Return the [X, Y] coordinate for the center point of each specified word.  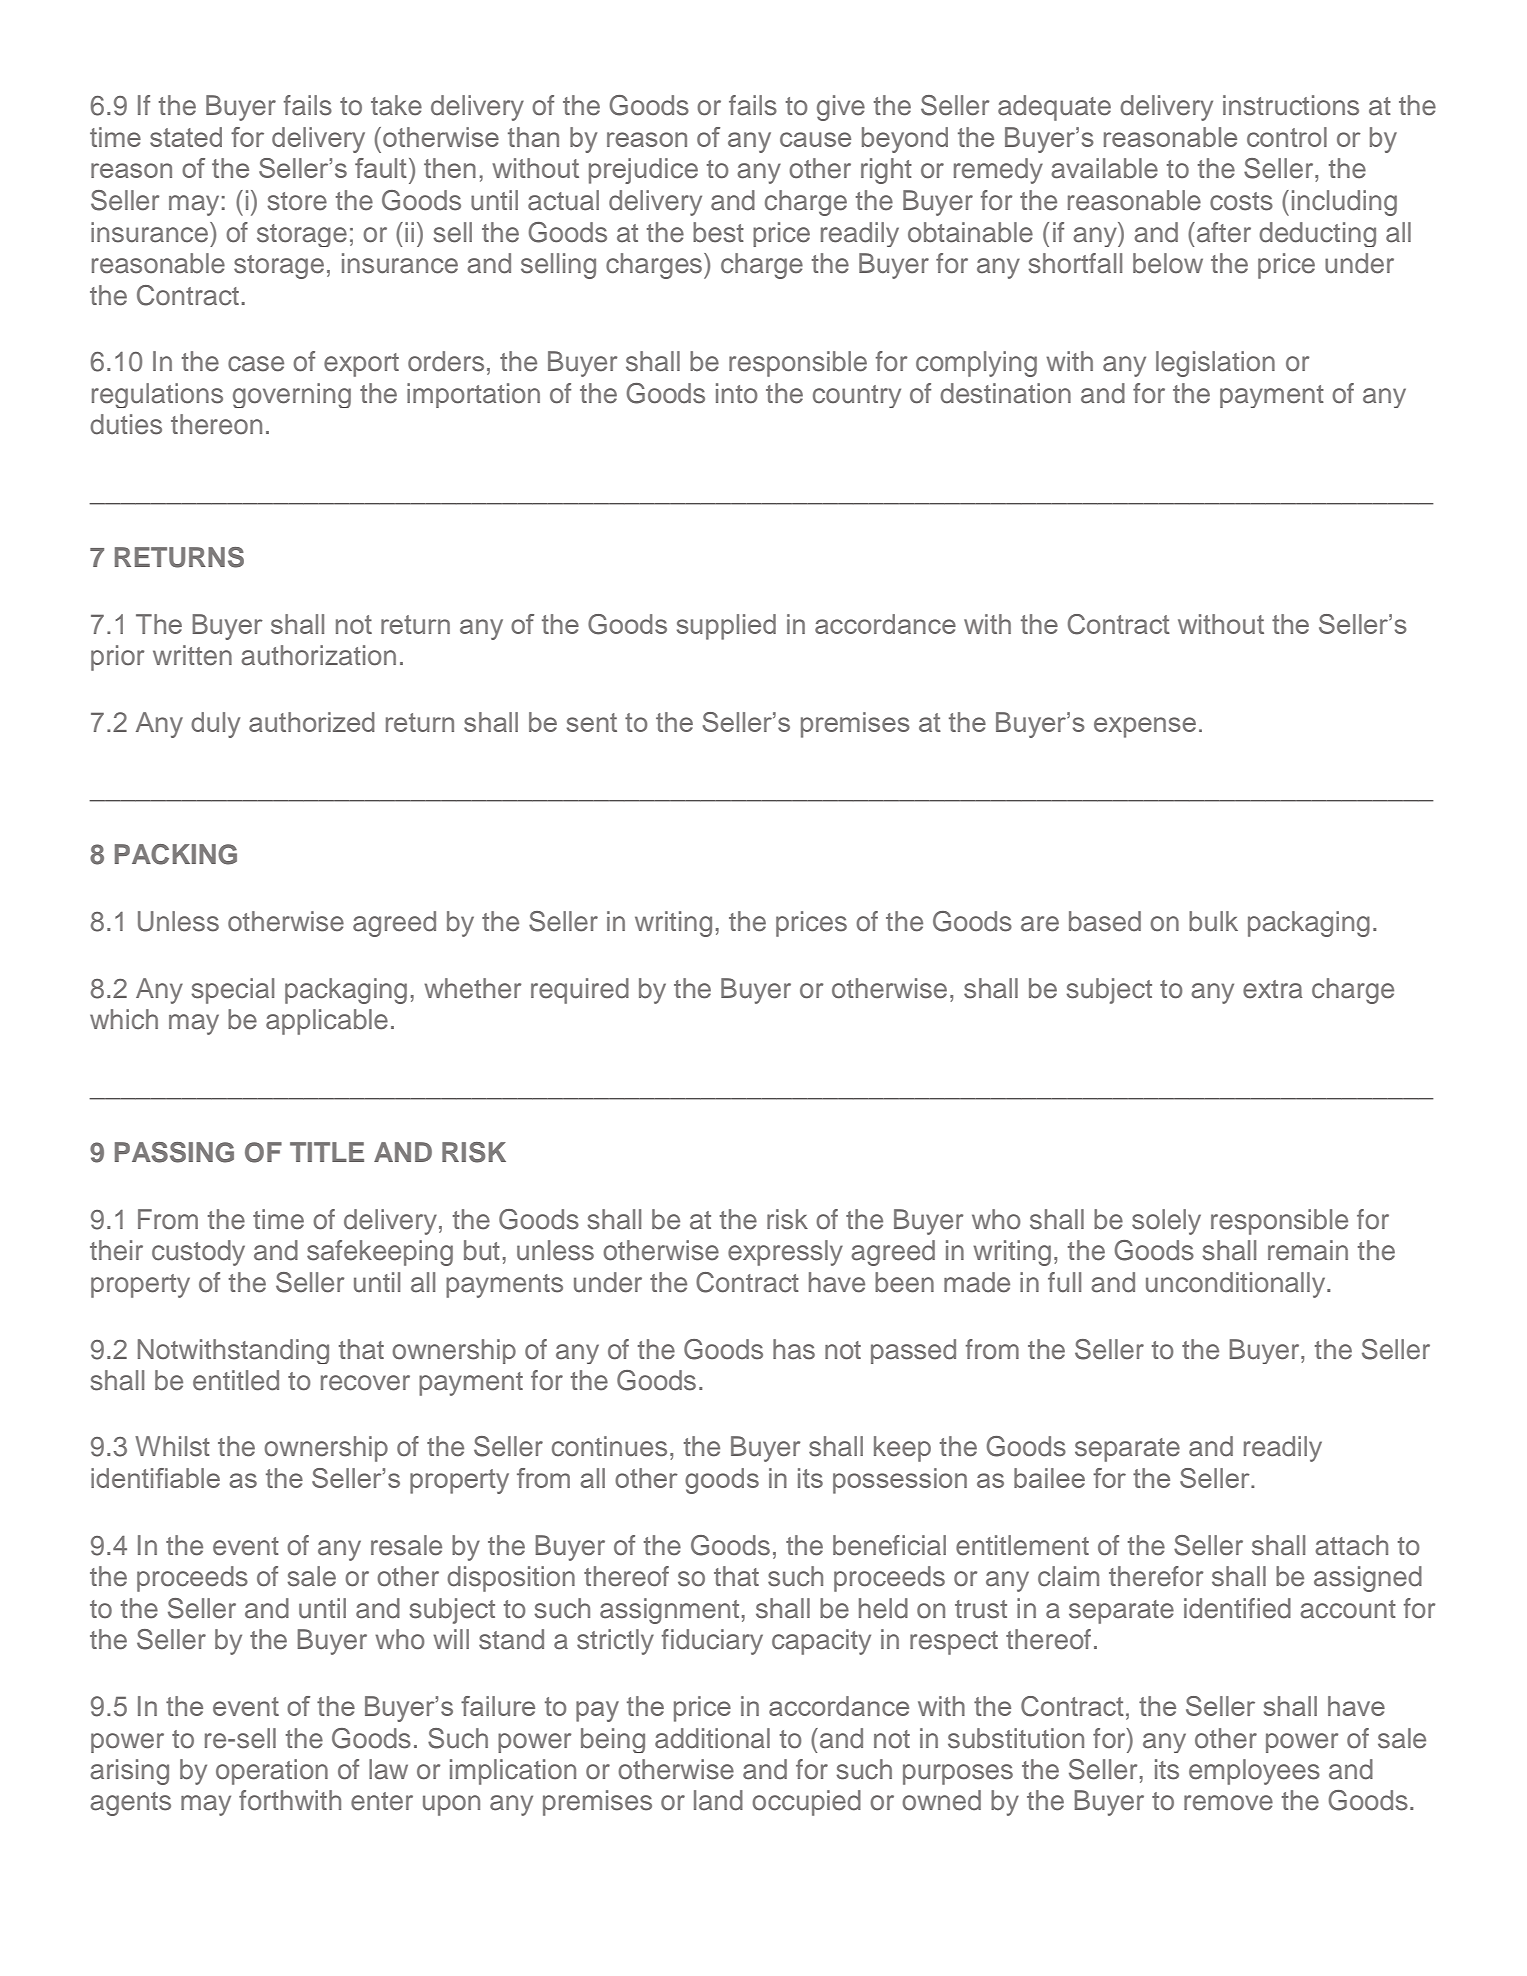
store [297, 201]
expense [1145, 727]
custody [198, 1253]
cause [815, 139]
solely [1166, 1222]
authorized [312, 722]
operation [272, 1772]
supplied [726, 627]
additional [712, 1738]
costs [1241, 201]
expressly [785, 1253]
